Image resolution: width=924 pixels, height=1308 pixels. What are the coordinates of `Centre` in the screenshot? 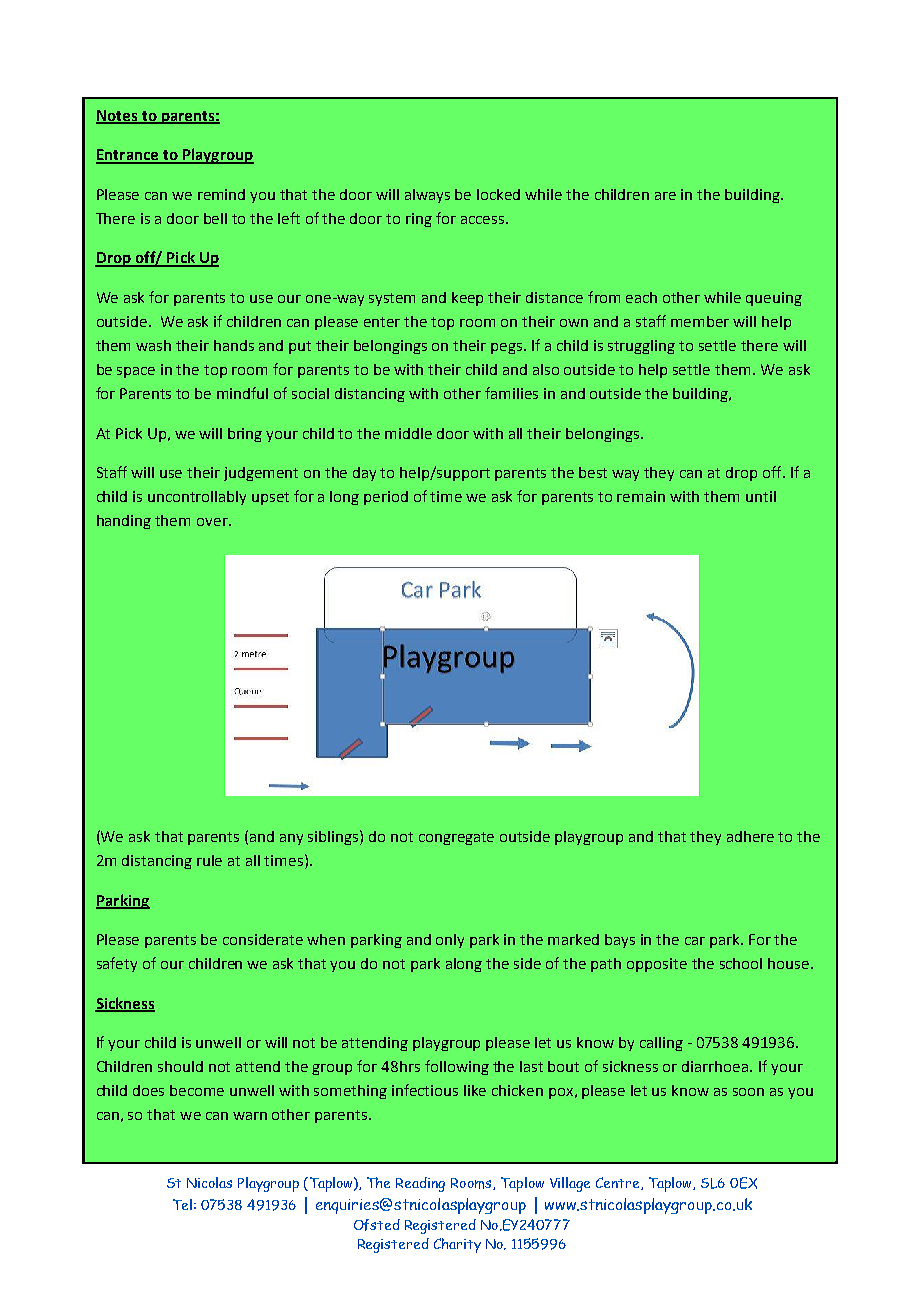 It's located at (619, 1183).
